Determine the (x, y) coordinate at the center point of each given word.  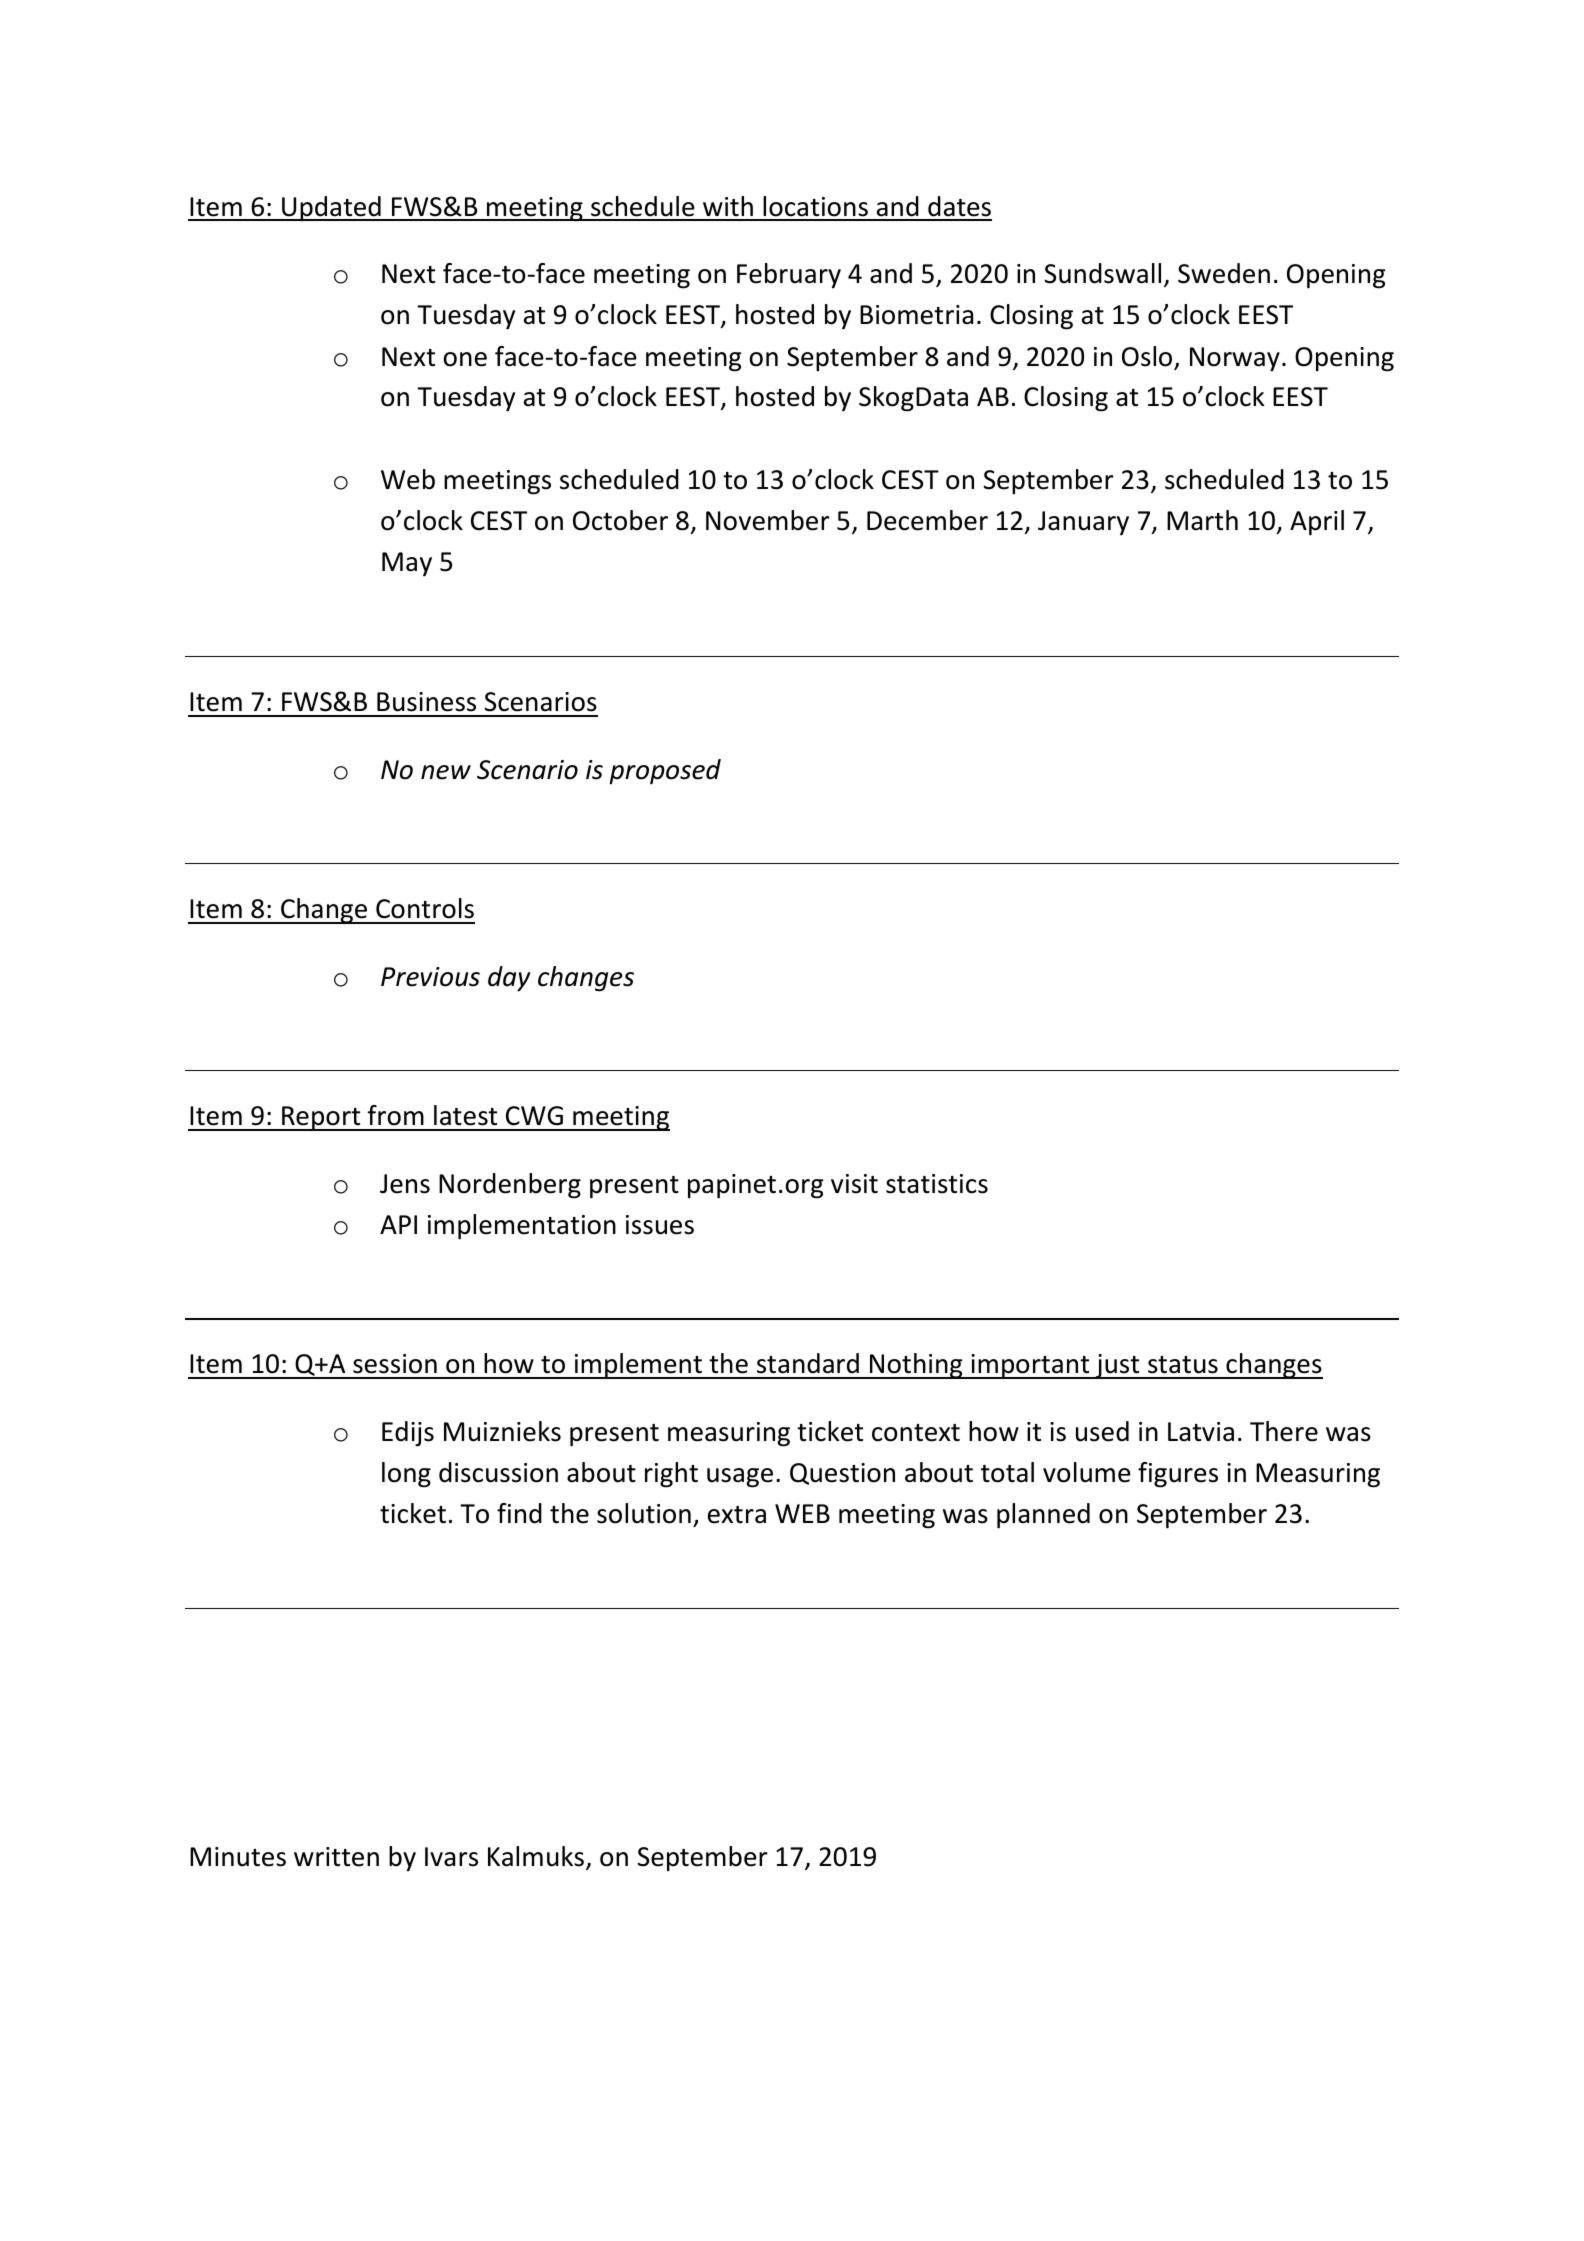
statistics (937, 1184)
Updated (331, 209)
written (336, 1857)
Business (426, 702)
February (789, 275)
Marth (1202, 520)
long (406, 1475)
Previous (430, 977)
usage (740, 1478)
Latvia (1201, 1432)
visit (854, 1184)
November (768, 520)
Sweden (1224, 273)
